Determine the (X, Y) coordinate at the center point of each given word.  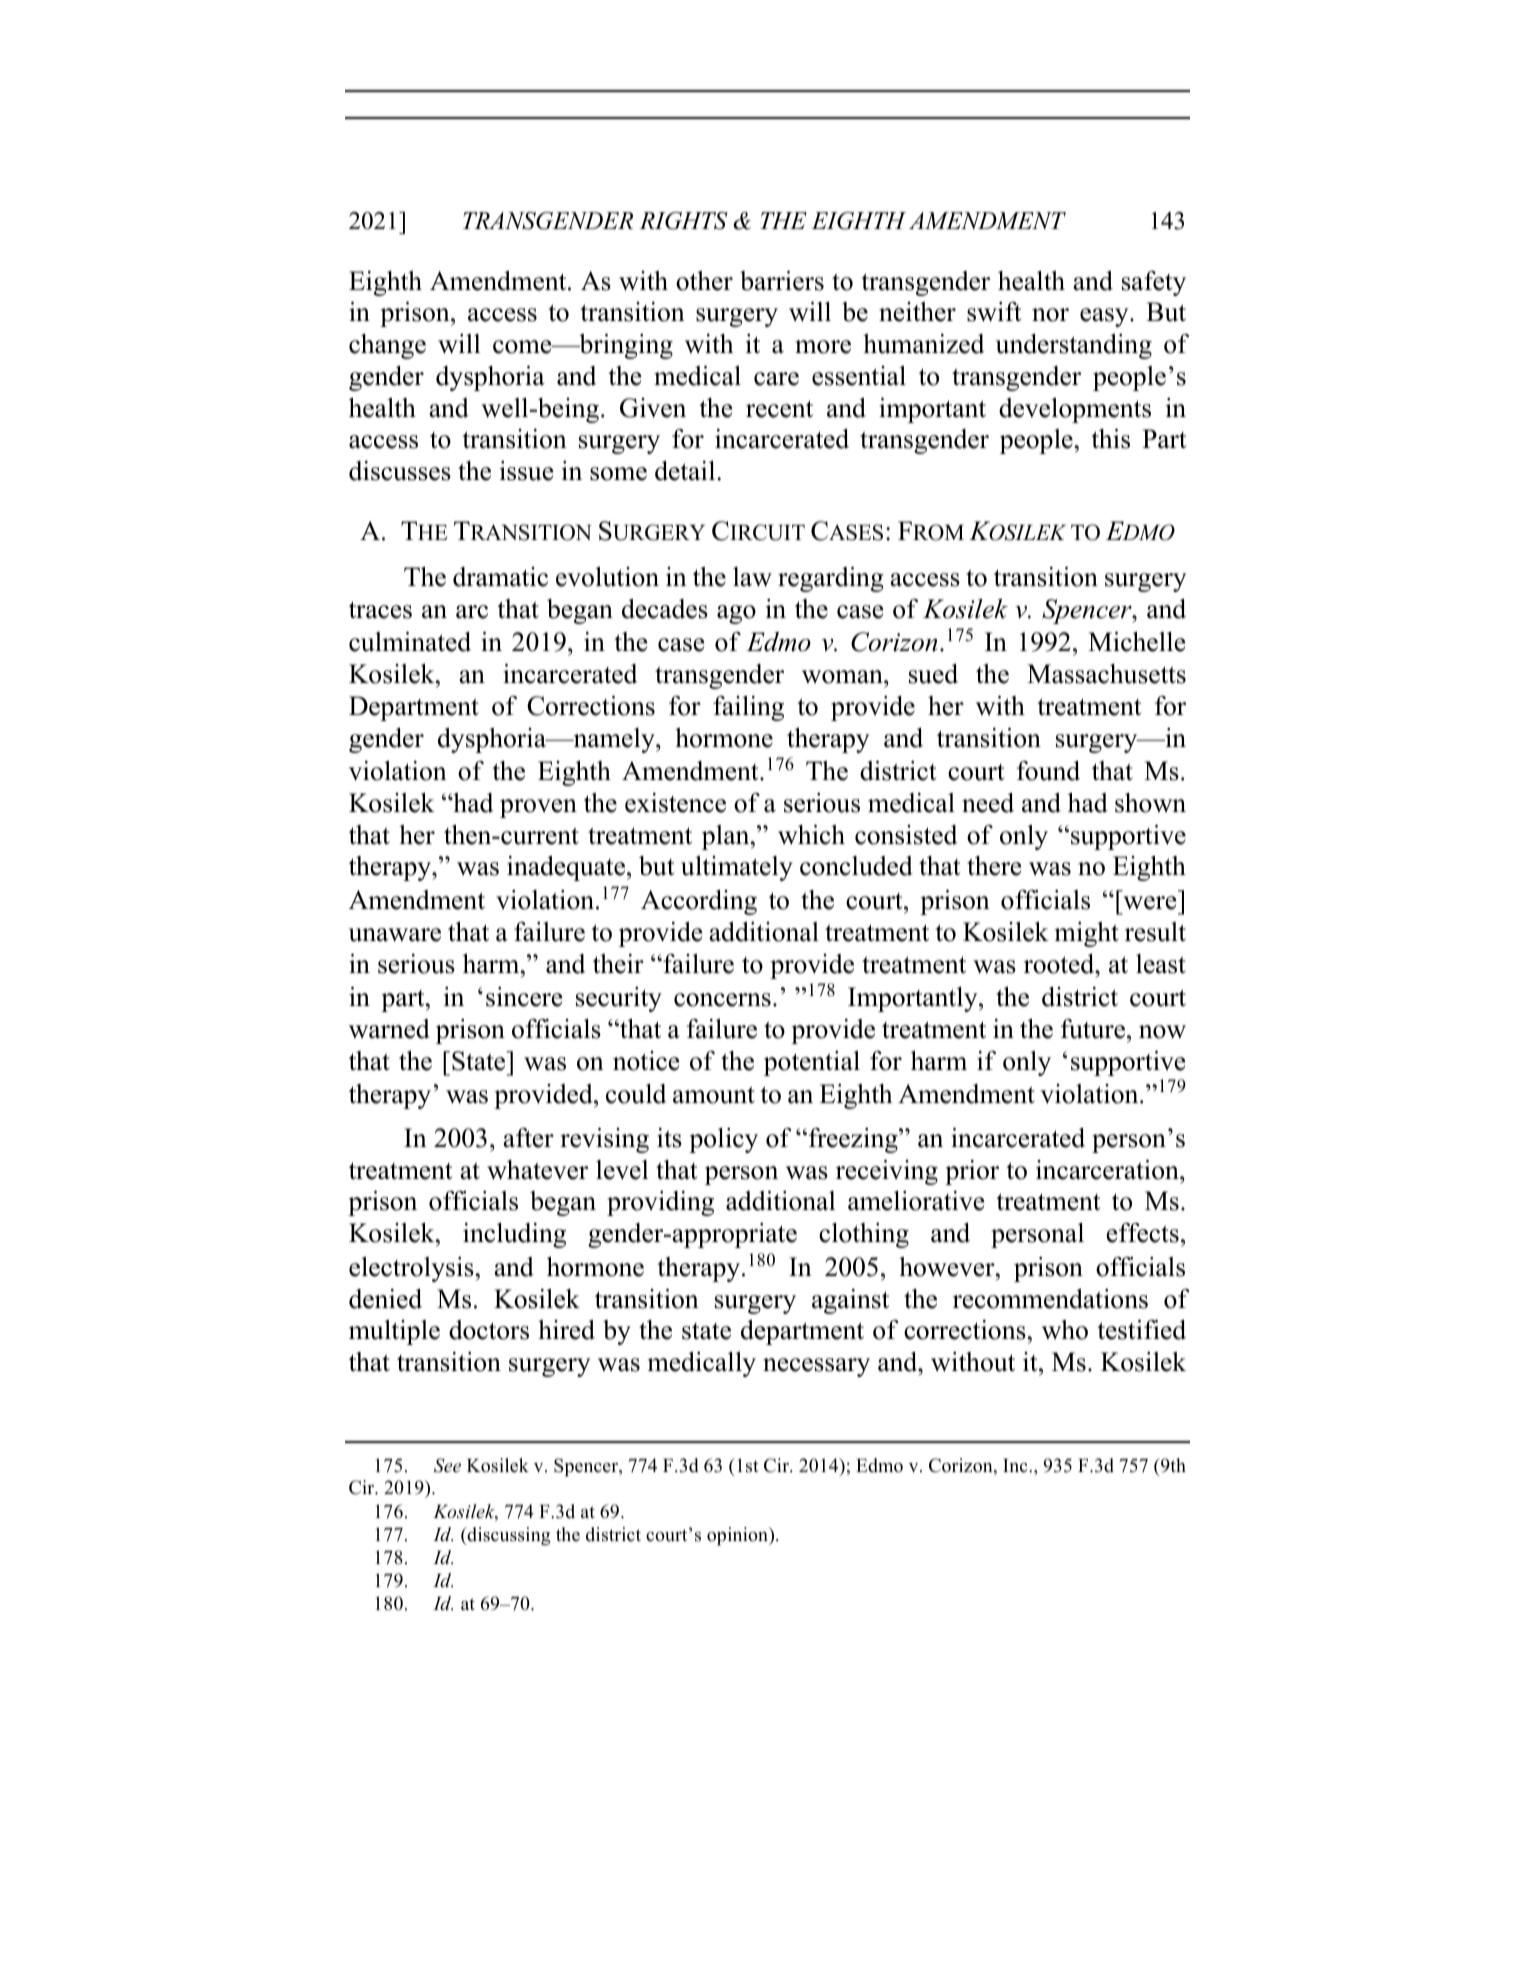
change (387, 346)
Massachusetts (1106, 674)
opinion (739, 1536)
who (1065, 1330)
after (528, 1138)
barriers (782, 281)
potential (812, 1063)
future (1093, 1029)
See (447, 1465)
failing (748, 708)
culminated (410, 642)
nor (1050, 315)
